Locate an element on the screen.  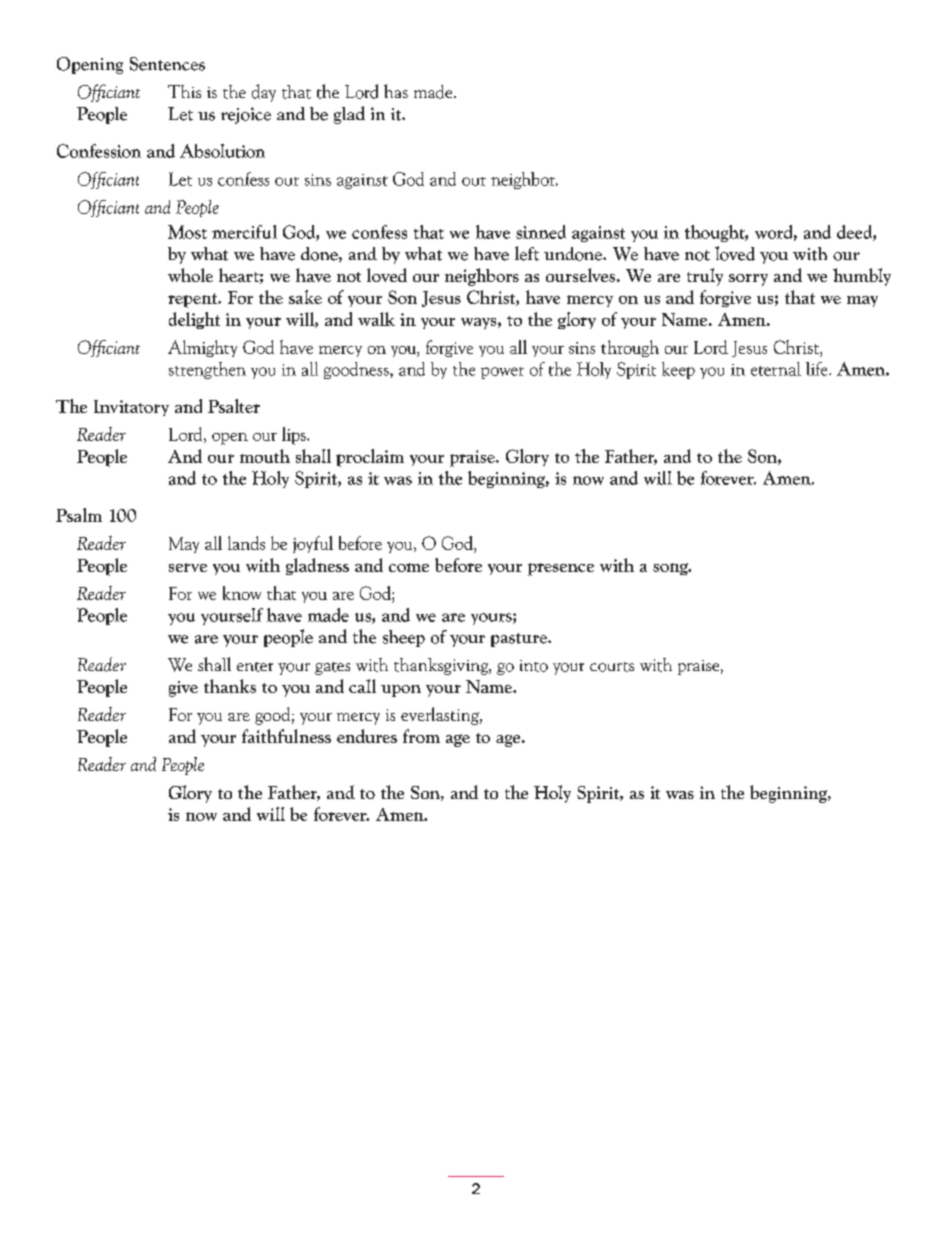
sinned is located at coordinates (541, 232).
